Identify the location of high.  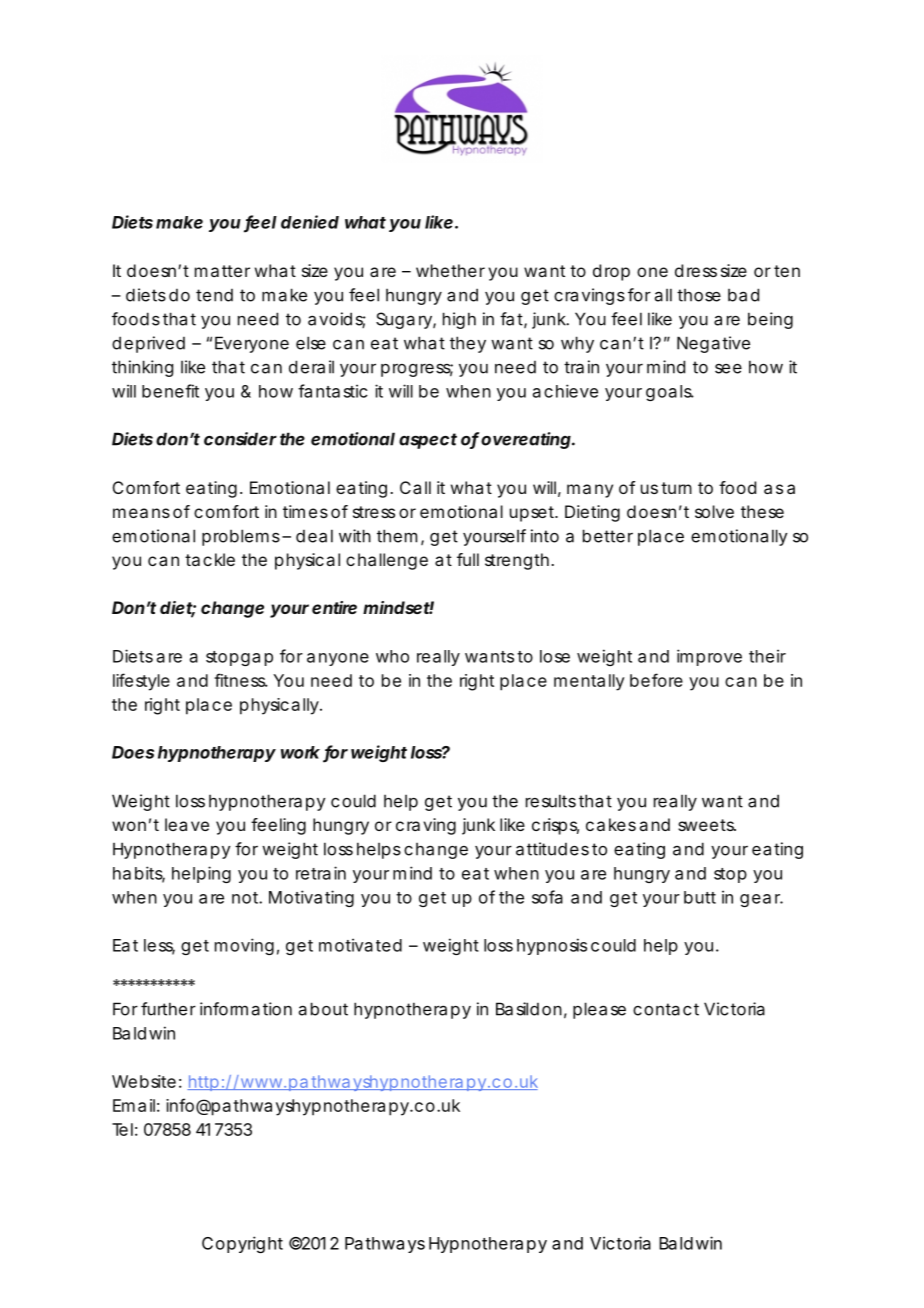
(459, 320).
